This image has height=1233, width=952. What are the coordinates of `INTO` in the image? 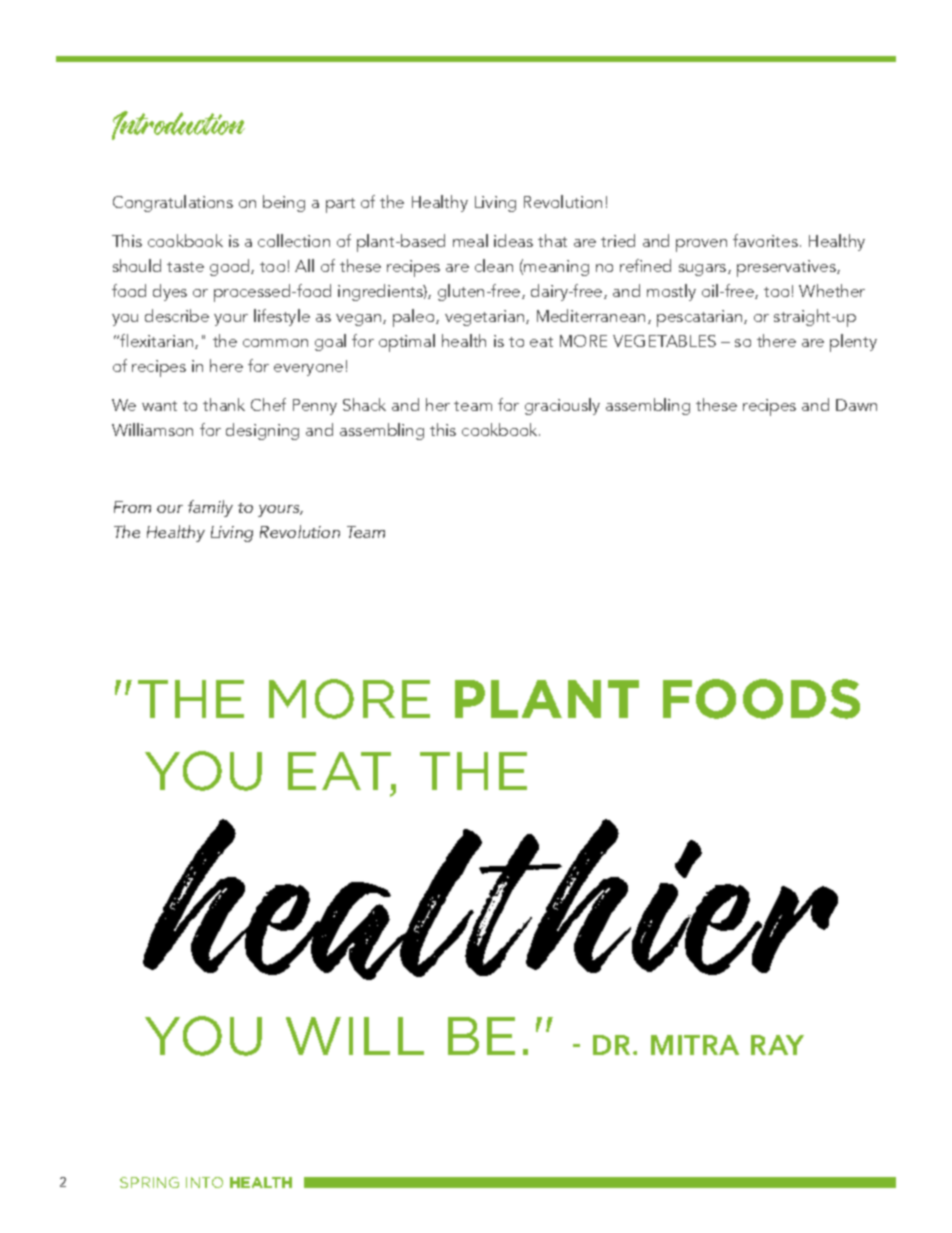 It's located at (204, 1182).
